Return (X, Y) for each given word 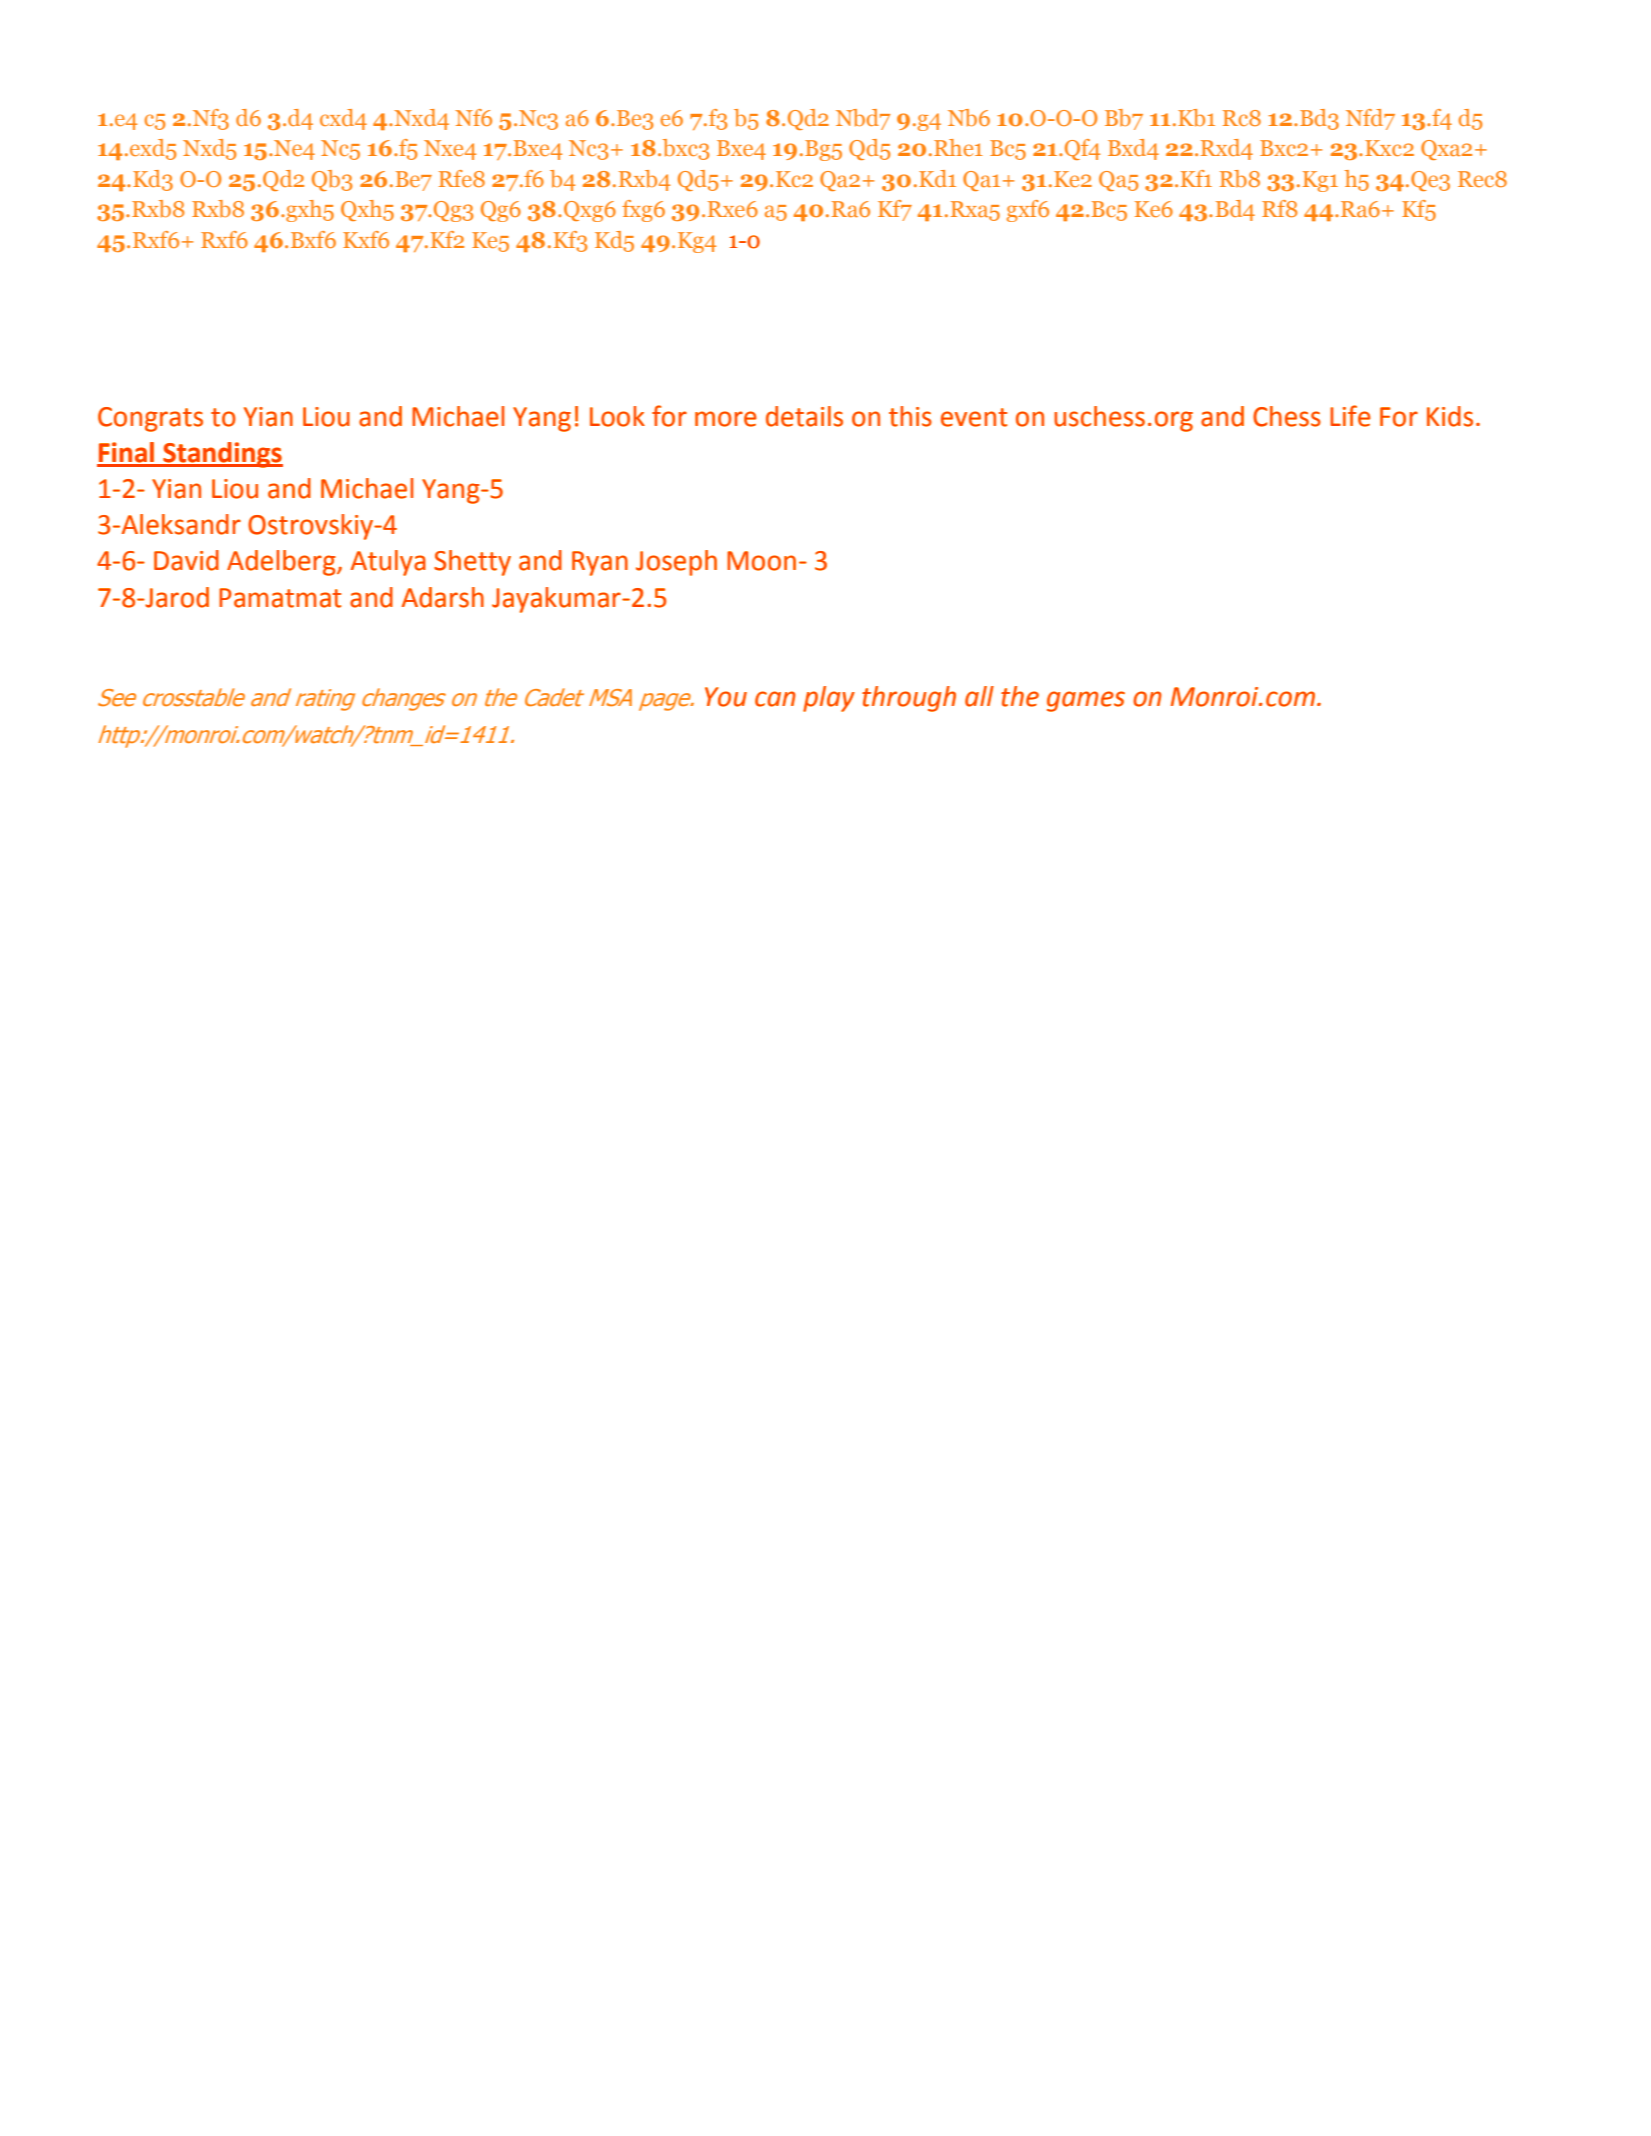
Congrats (150, 419)
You (726, 697)
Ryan (600, 563)
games (1086, 701)
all (979, 696)
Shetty (472, 563)
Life (1350, 416)
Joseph (676, 563)
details (804, 416)
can (775, 699)
